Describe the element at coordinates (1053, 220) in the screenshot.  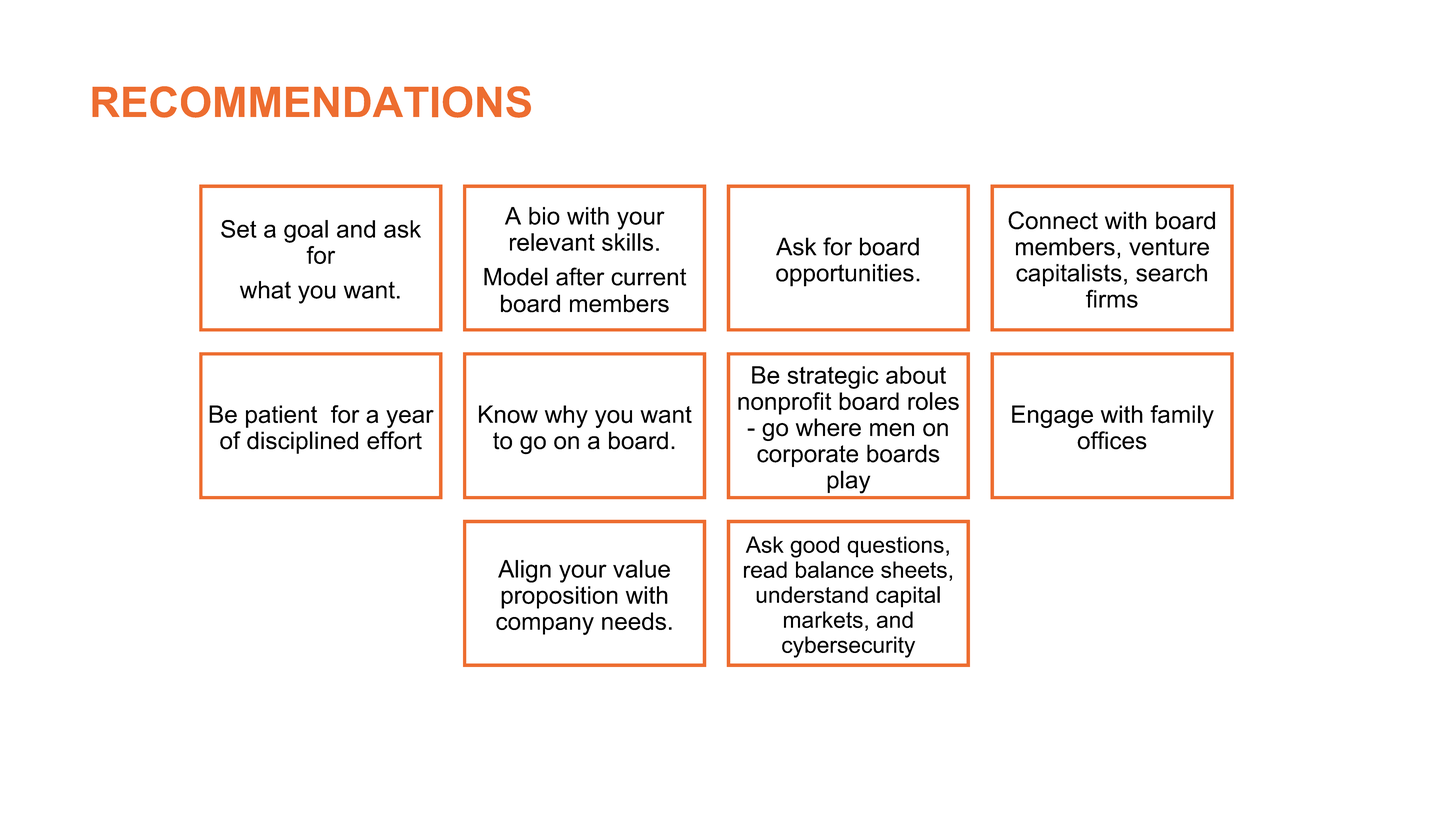
I see `Connect` at that location.
